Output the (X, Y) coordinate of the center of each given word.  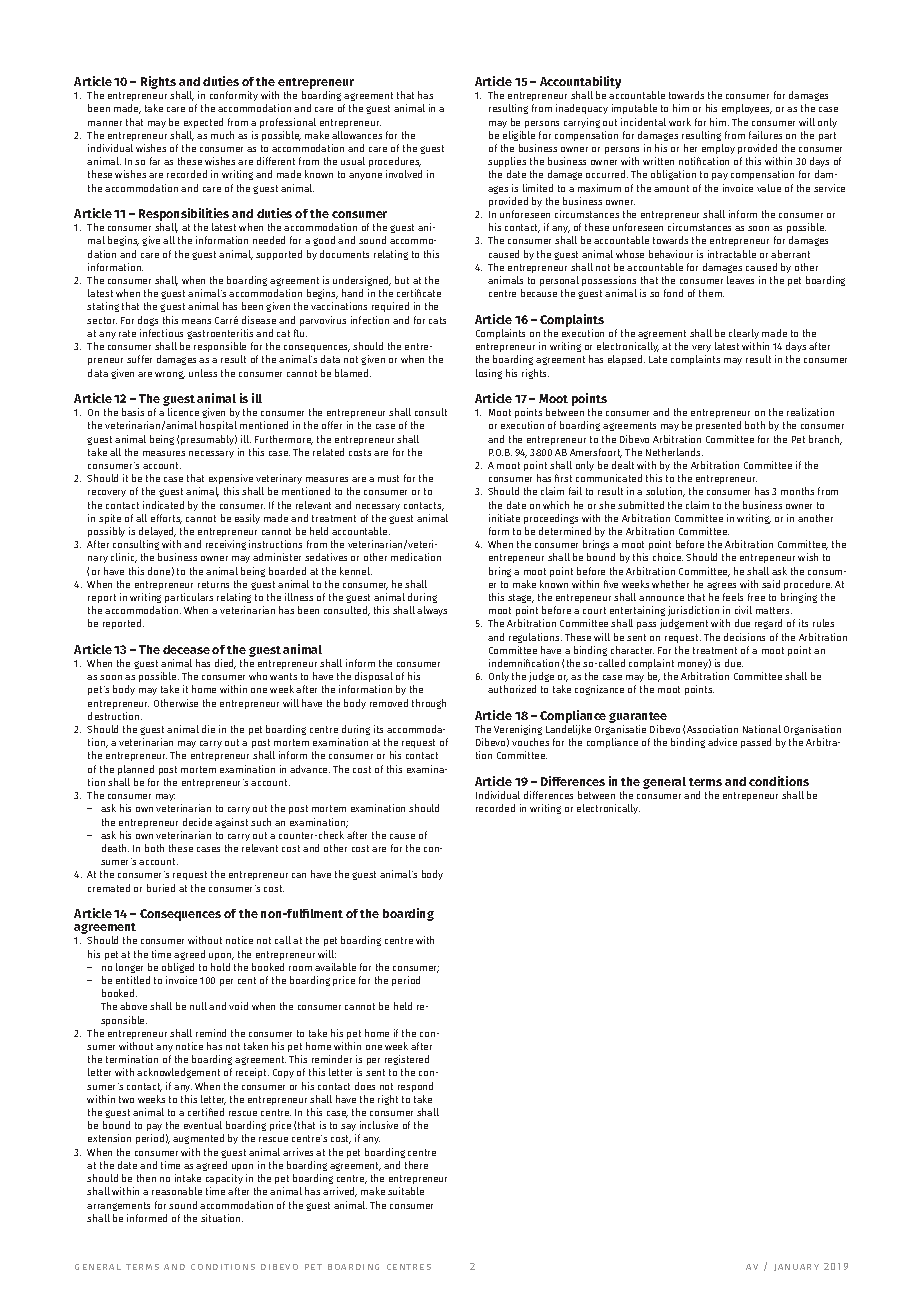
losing (489, 374)
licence (183, 412)
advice (722, 742)
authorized (512, 689)
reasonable (177, 1191)
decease (186, 649)
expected (203, 123)
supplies (507, 162)
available (335, 967)
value (769, 188)
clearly (744, 334)
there (416, 1165)
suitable (406, 1191)
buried (161, 888)
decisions (744, 637)
